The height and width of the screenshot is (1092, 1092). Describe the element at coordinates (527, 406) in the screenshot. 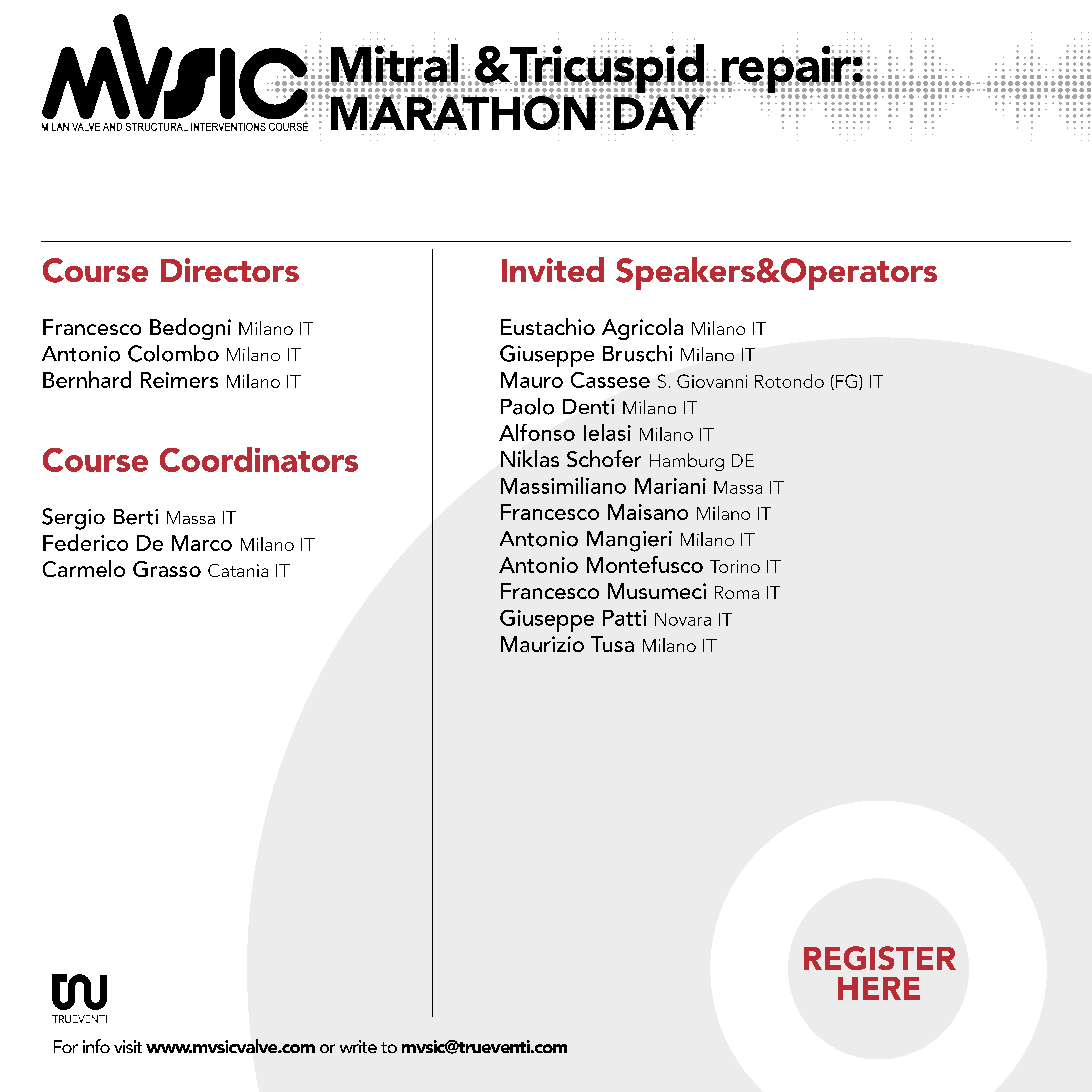

I see `Paolo` at that location.
